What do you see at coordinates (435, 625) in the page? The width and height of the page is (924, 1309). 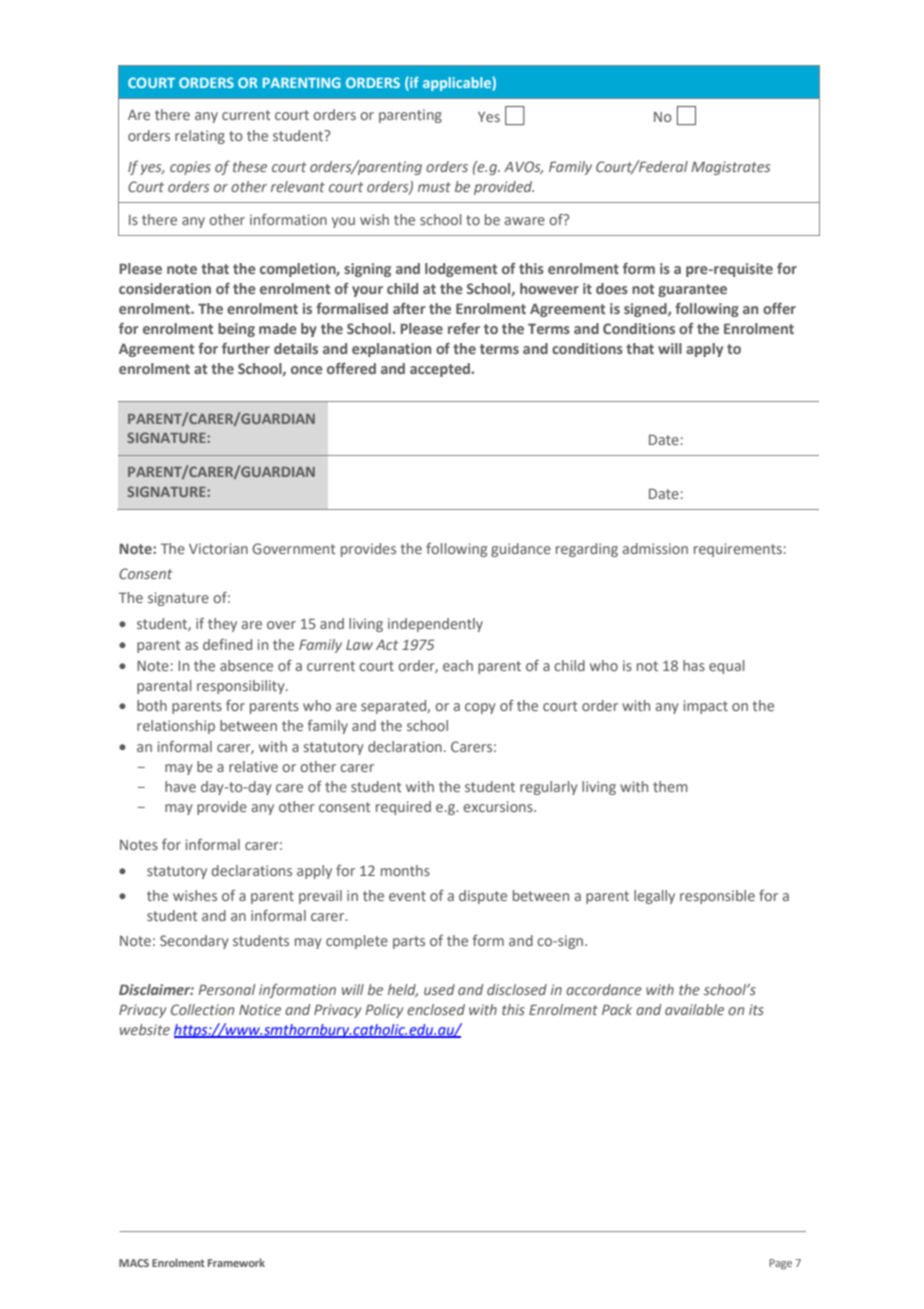 I see `independently` at bounding box center [435, 625].
